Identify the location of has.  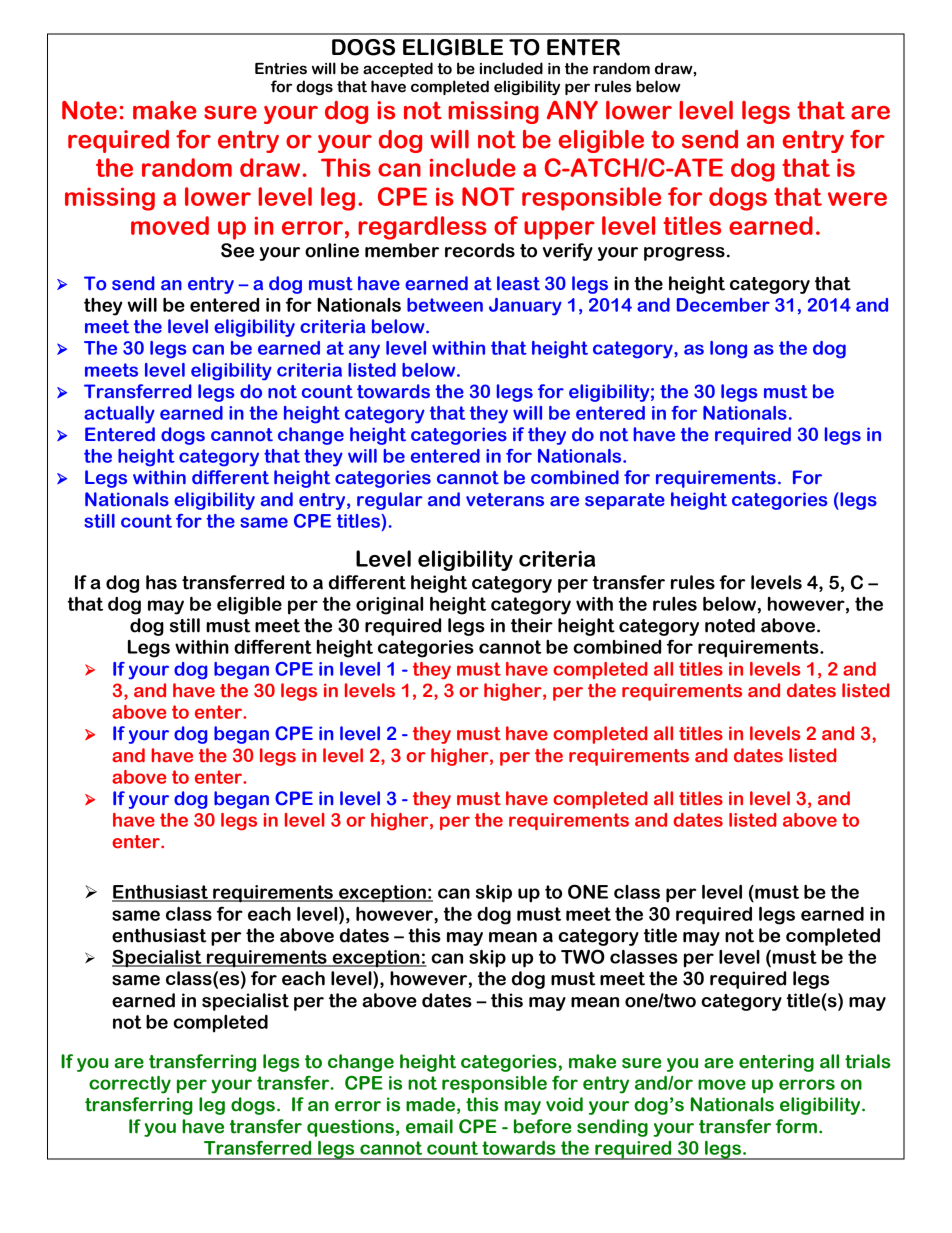
(161, 582).
